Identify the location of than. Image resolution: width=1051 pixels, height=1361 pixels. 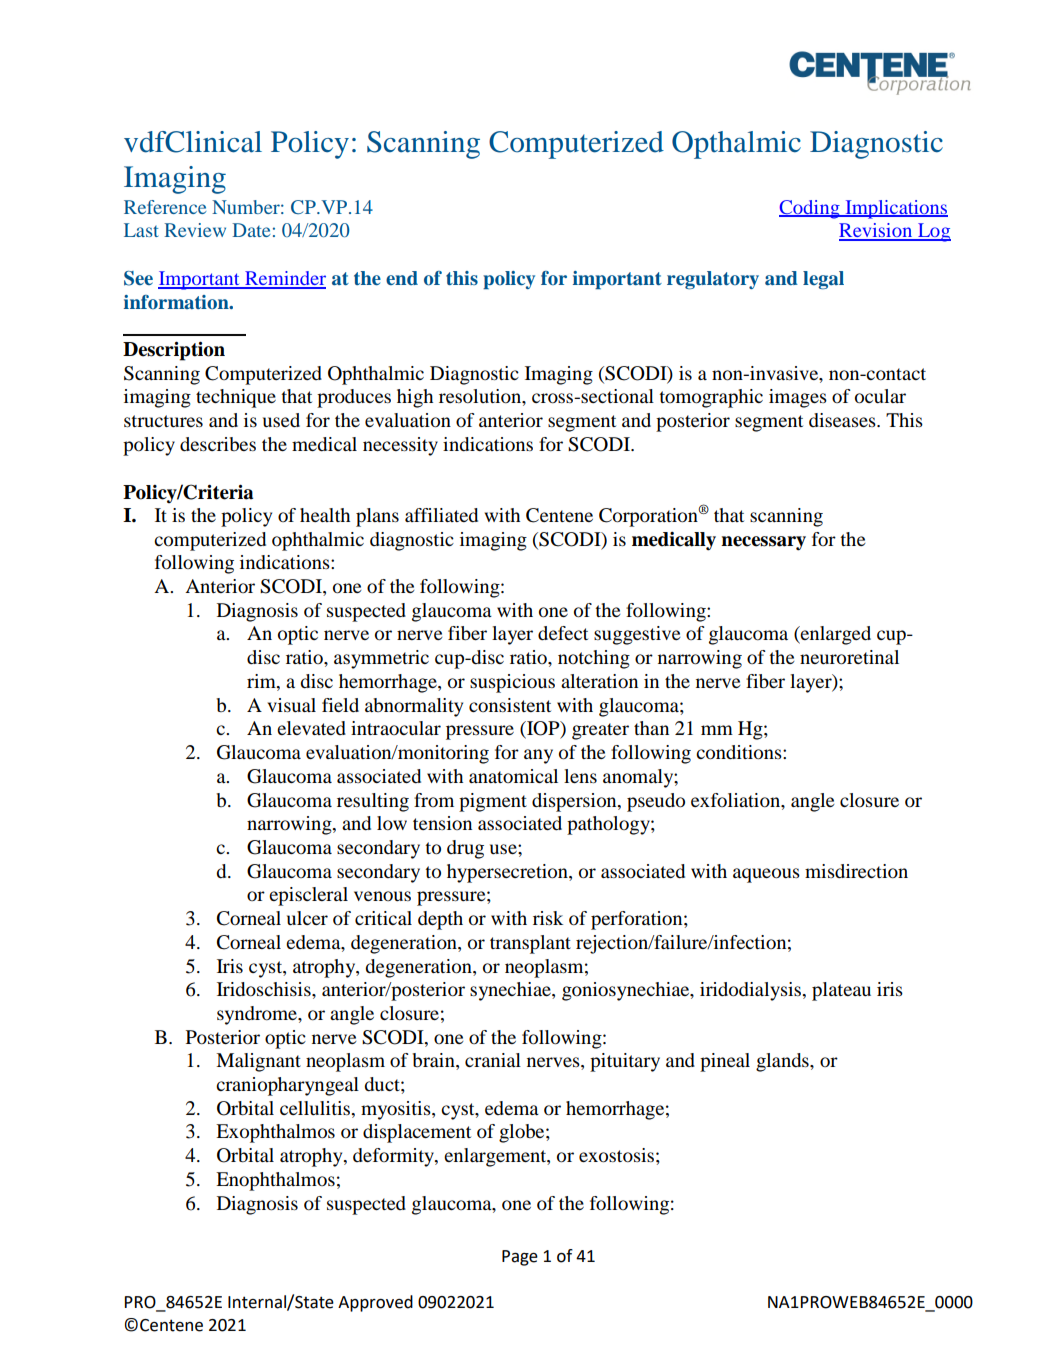
(651, 728).
